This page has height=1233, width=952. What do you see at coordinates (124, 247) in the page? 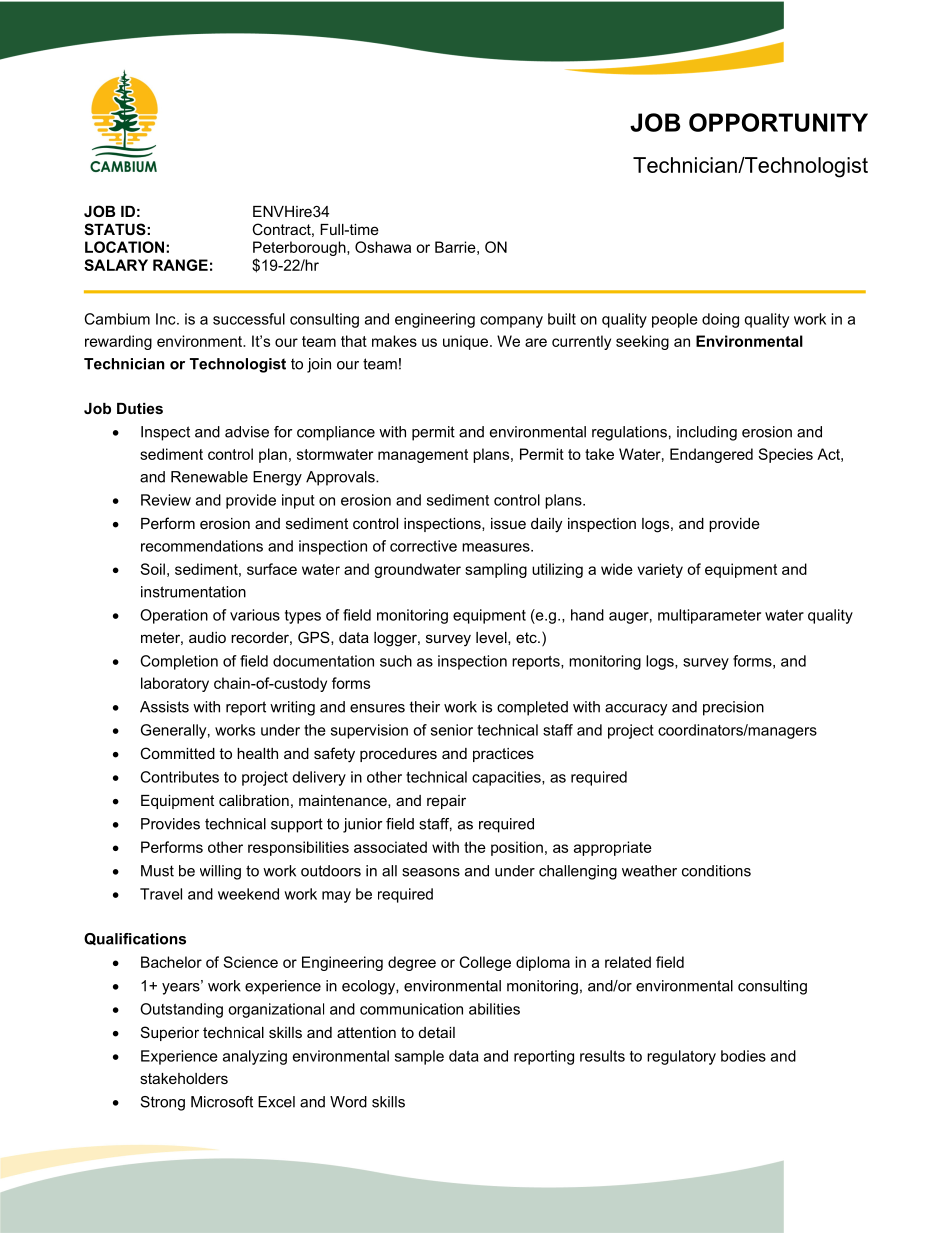
I see `LOCATION` at bounding box center [124, 247].
